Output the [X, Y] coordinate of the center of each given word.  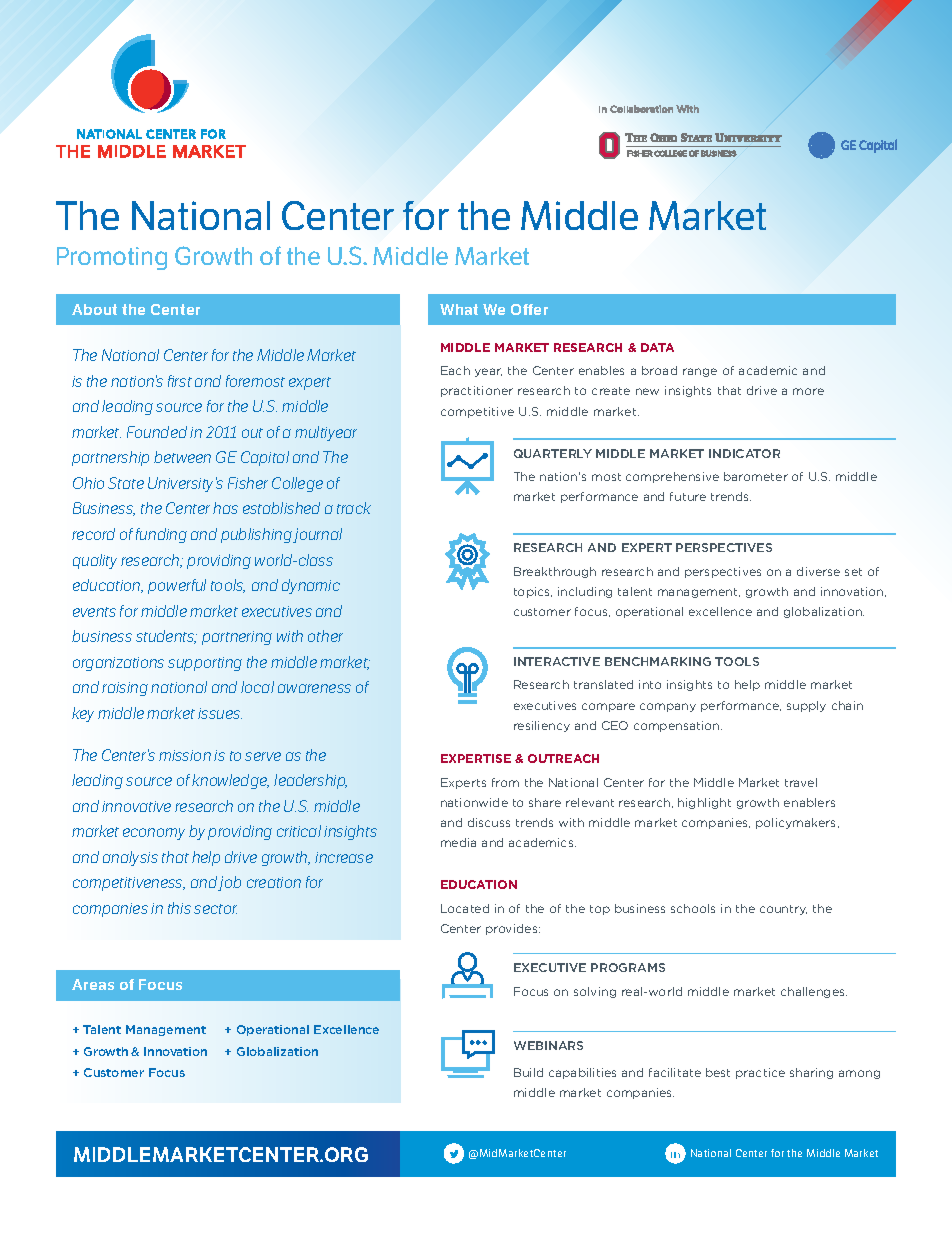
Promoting [112, 258]
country [783, 910]
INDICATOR [744, 453]
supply [806, 706]
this [179, 908]
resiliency [542, 726]
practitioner [477, 391]
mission [185, 755]
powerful [177, 586]
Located [465, 908]
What [459, 309]
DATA [657, 347]
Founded [157, 432]
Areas [93, 984]
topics [533, 592]
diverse [818, 571]
